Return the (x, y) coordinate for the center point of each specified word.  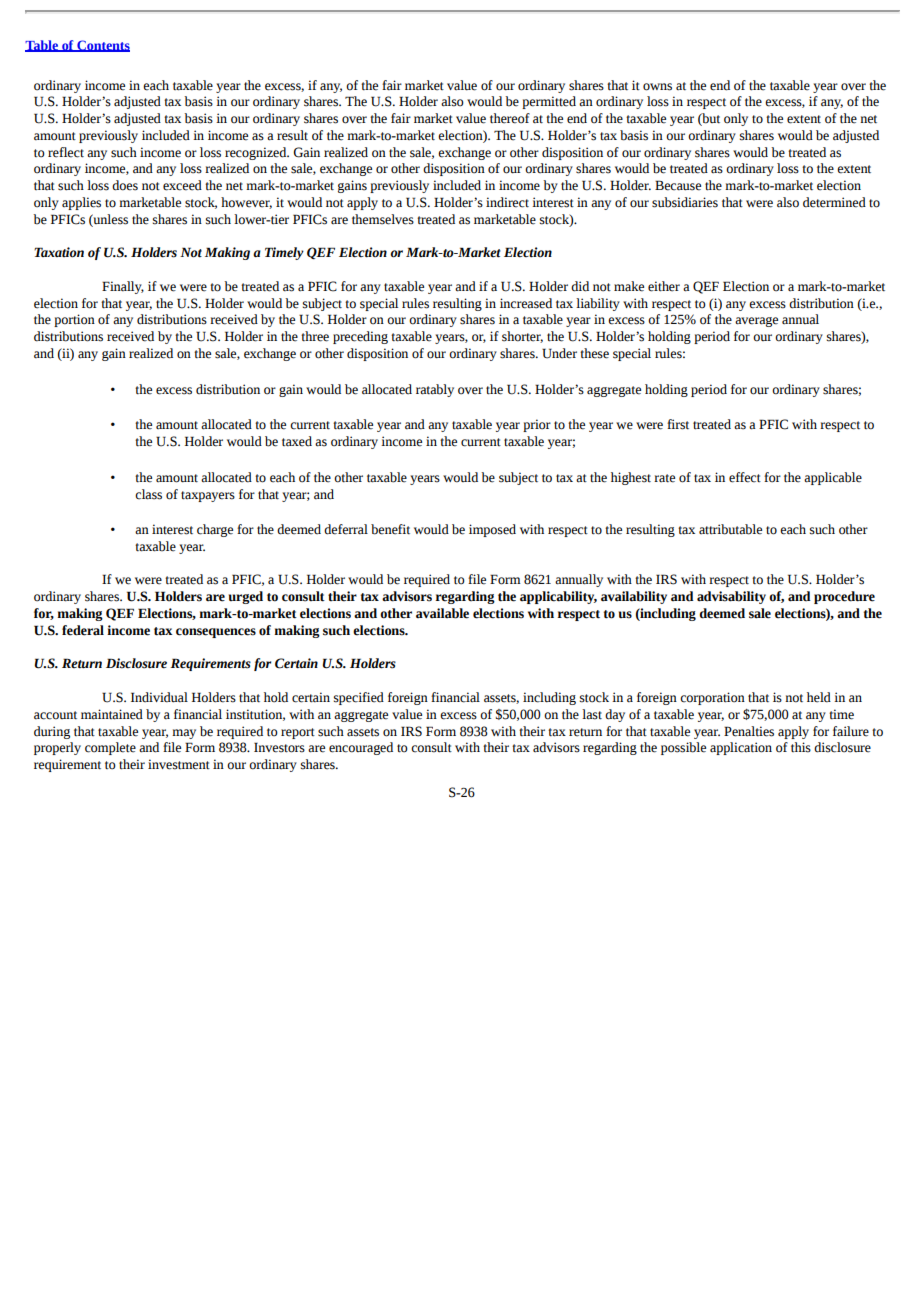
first (678, 424)
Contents (102, 46)
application (741, 748)
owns (657, 87)
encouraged (361, 748)
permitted (549, 102)
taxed (297, 441)
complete (110, 748)
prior (537, 425)
